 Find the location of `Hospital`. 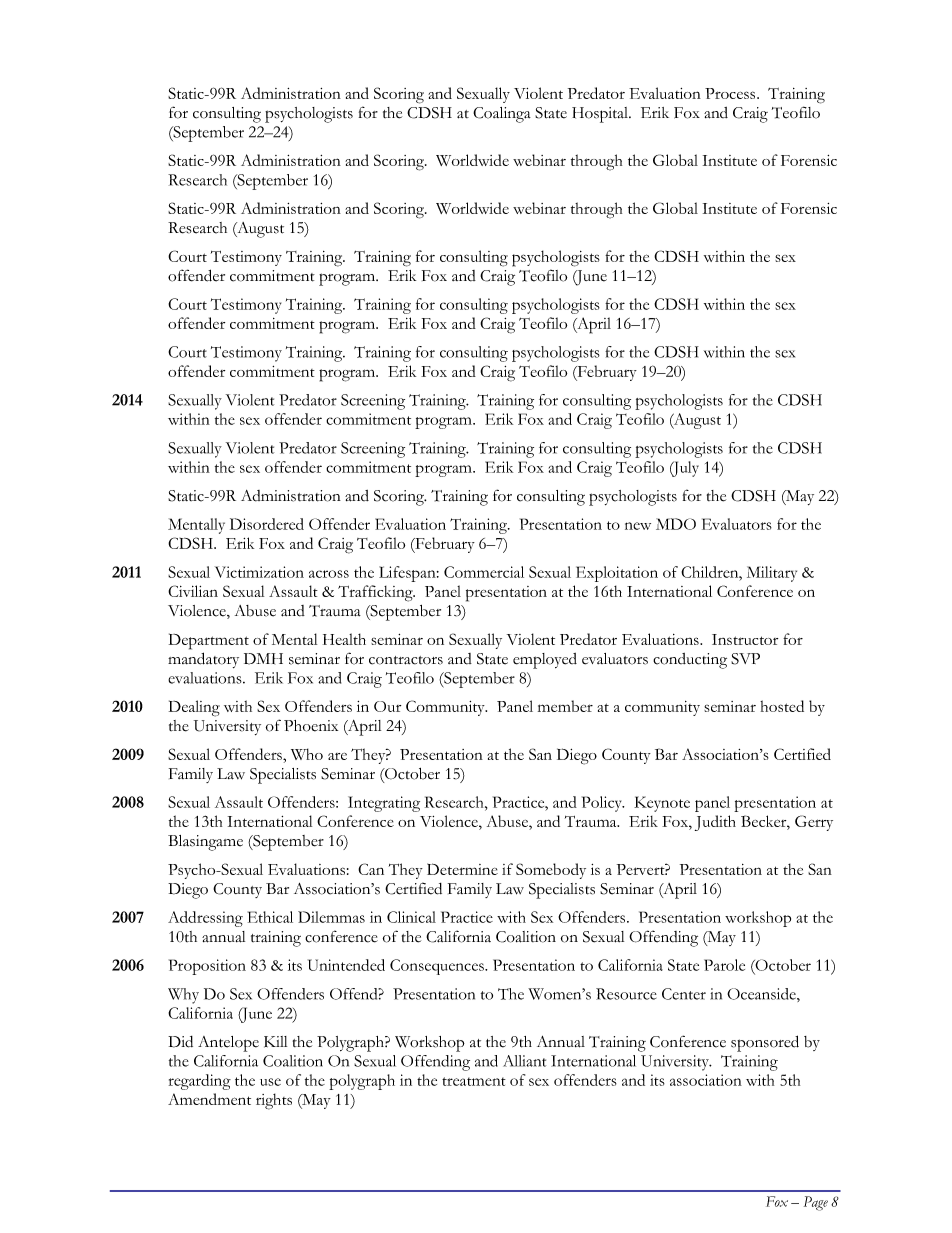

Hospital is located at coordinates (601, 115).
